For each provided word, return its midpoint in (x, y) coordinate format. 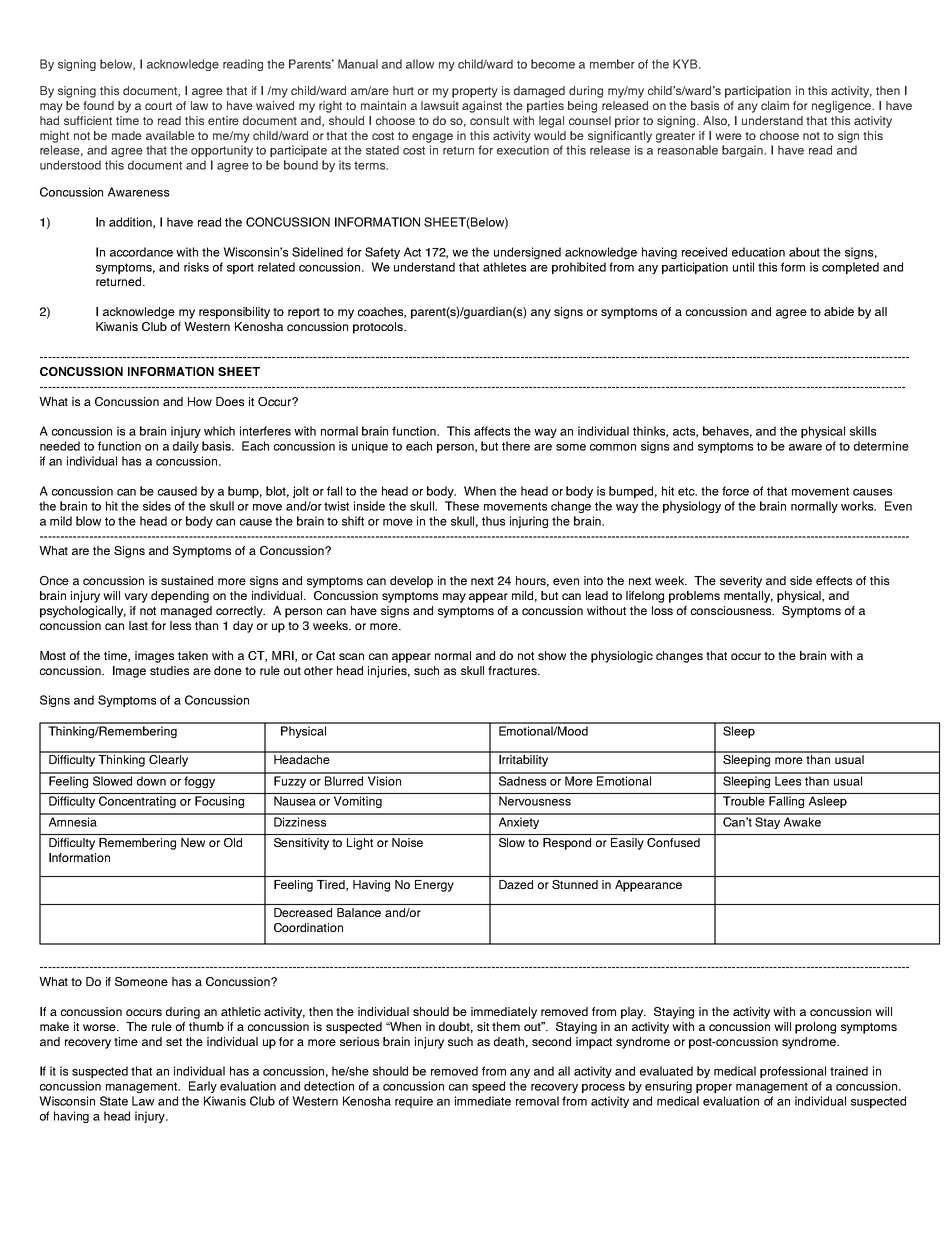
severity (741, 582)
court (158, 106)
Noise (407, 842)
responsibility (234, 313)
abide (839, 311)
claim (775, 105)
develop (411, 582)
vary (136, 598)
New (193, 842)
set (174, 1042)
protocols (379, 328)
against (482, 107)
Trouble (744, 801)
